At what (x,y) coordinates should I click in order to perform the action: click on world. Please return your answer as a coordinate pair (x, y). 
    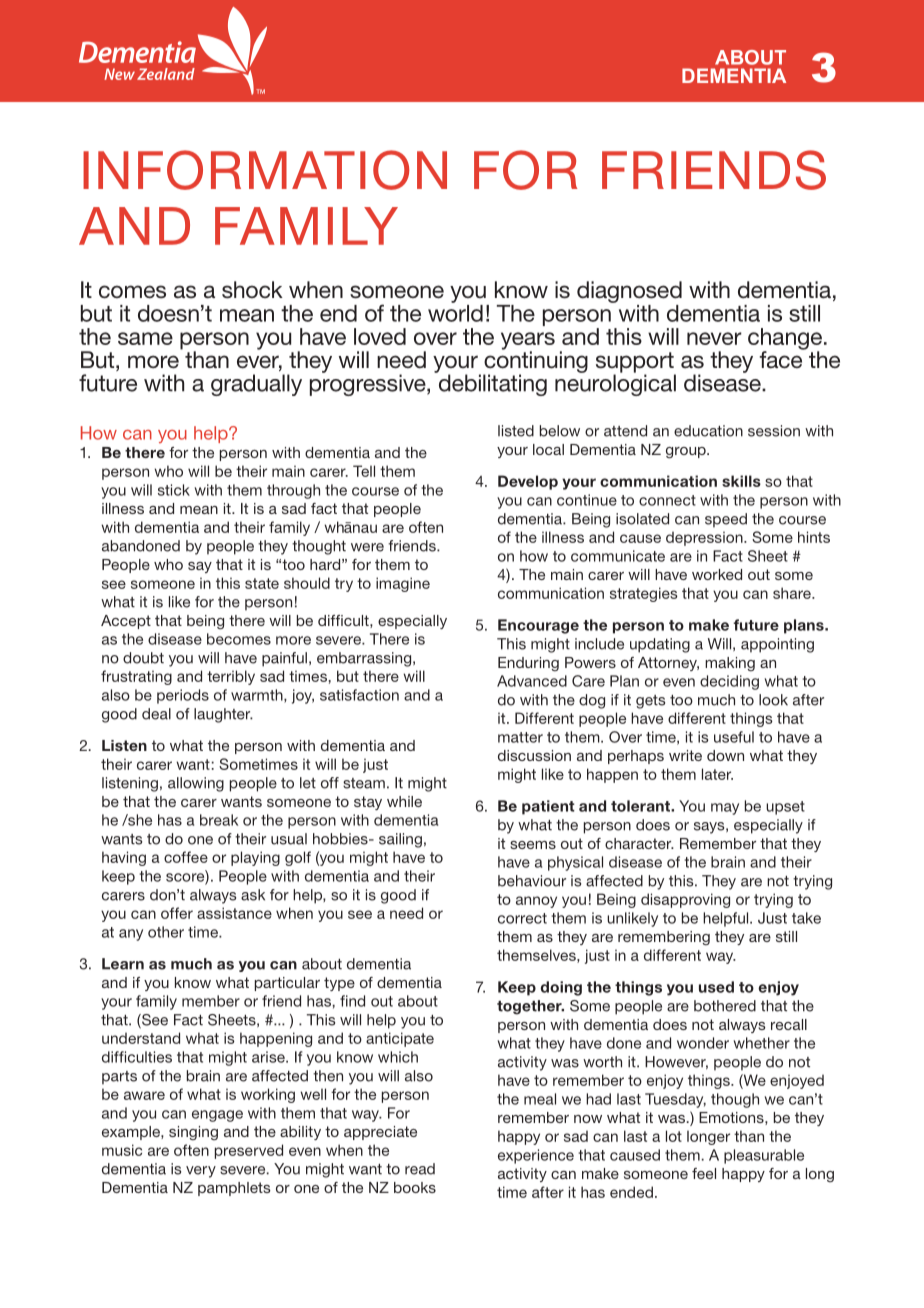
    Looking at the image, I should click on (455, 312).
